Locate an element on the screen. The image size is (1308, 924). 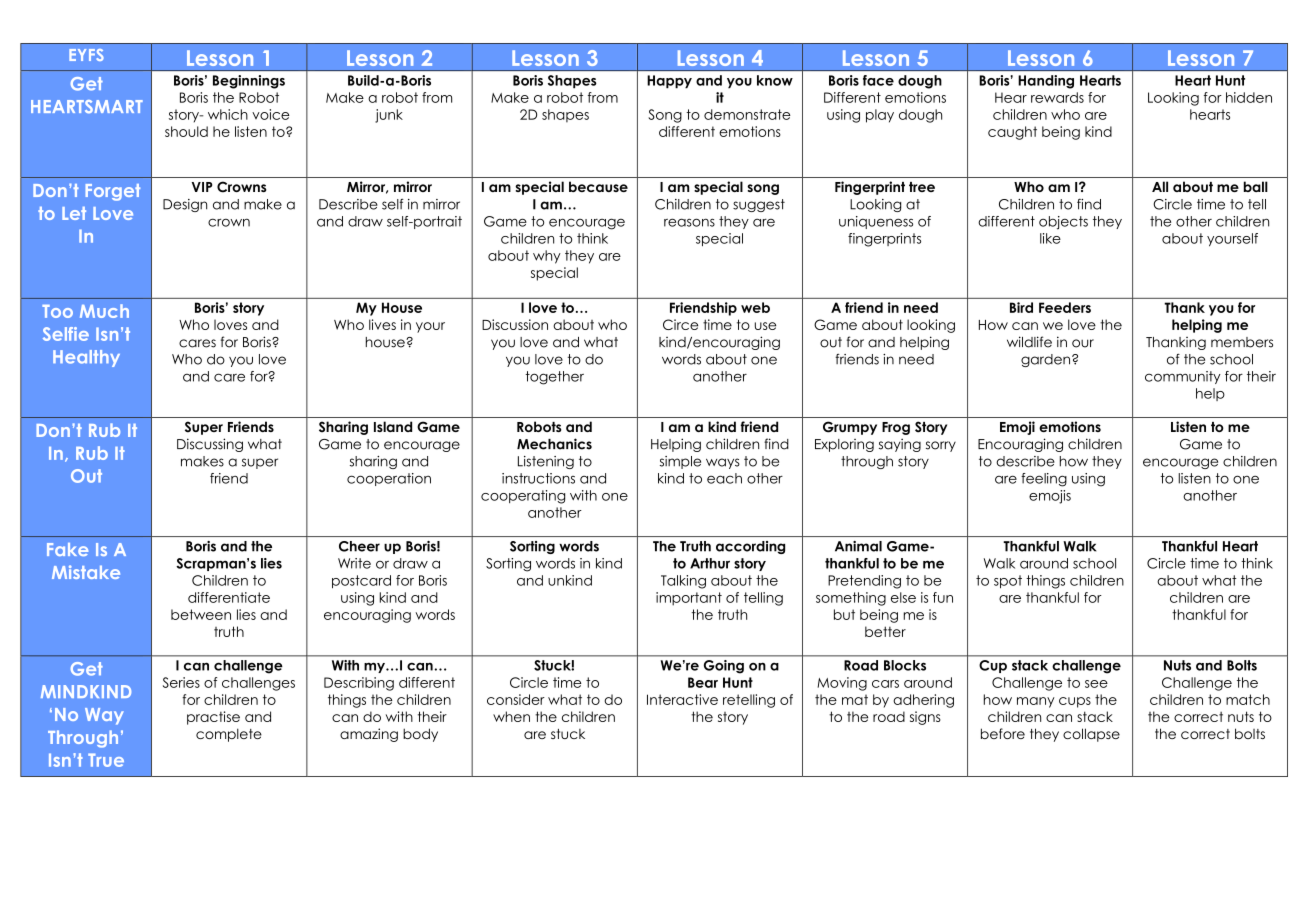
garden is located at coordinates (1047, 360).
